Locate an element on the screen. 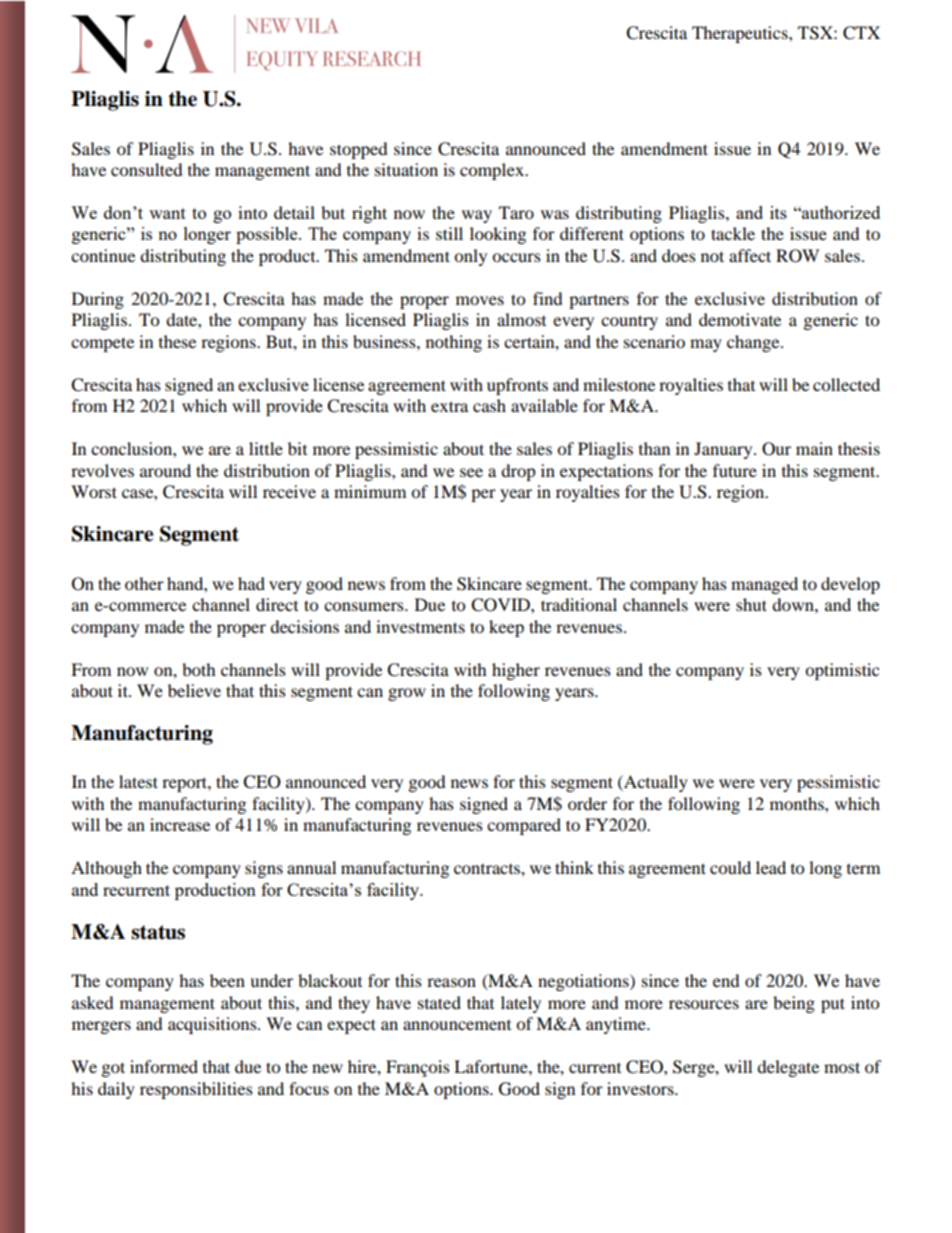 The image size is (952, 1233). Therapeutics is located at coordinates (741, 34).
